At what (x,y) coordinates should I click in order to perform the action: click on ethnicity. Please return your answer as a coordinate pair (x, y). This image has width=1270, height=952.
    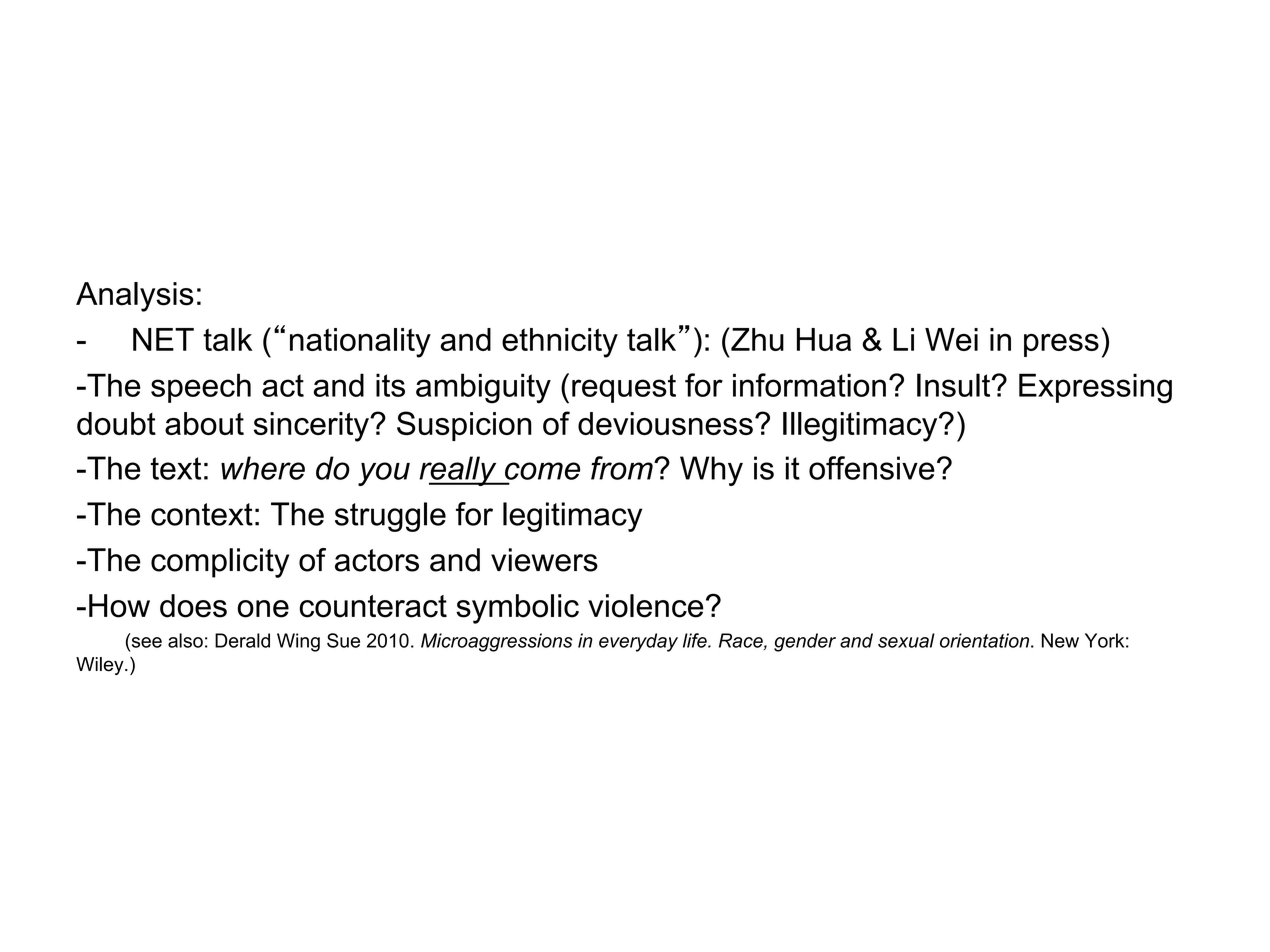
    Looking at the image, I should click on (560, 343).
